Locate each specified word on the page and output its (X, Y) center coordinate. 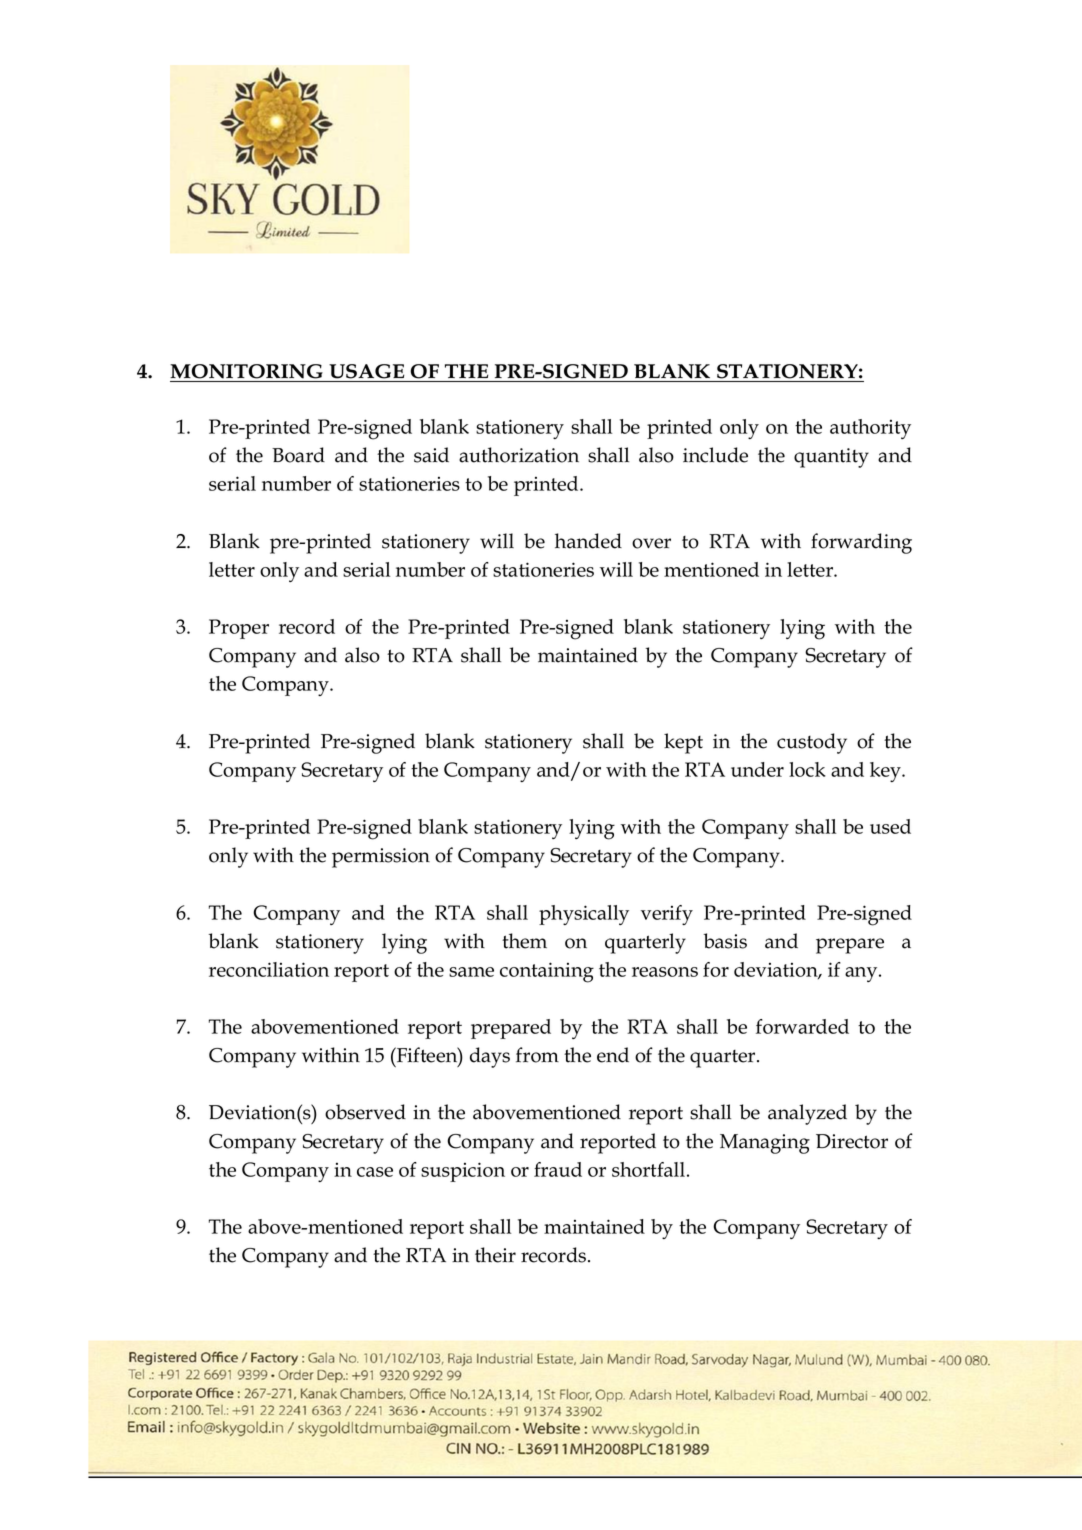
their (495, 1255)
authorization (519, 455)
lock (807, 769)
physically (584, 915)
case (375, 1172)
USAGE (366, 371)
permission (381, 858)
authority (870, 429)
